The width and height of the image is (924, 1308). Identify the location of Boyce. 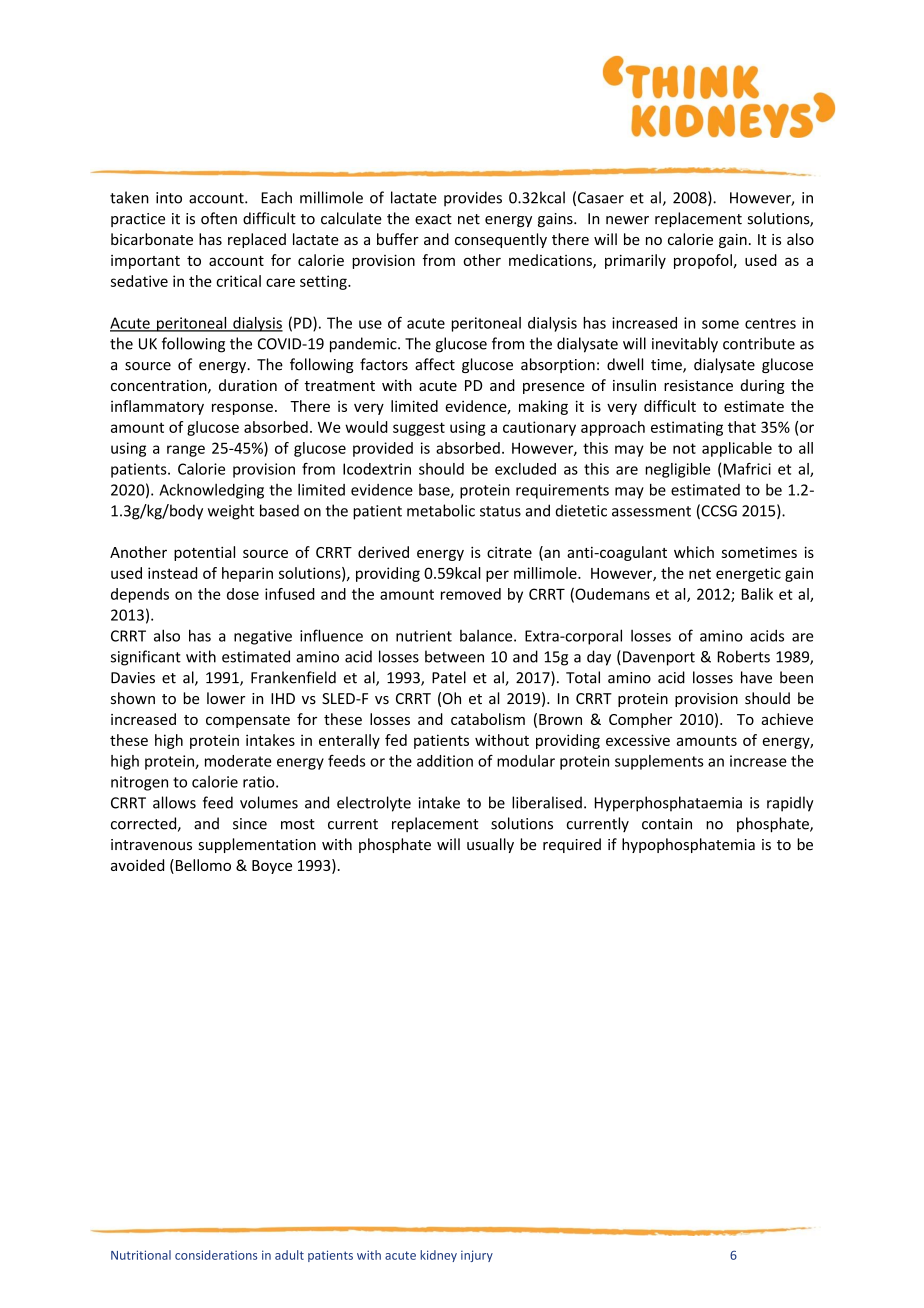
(272, 867).
